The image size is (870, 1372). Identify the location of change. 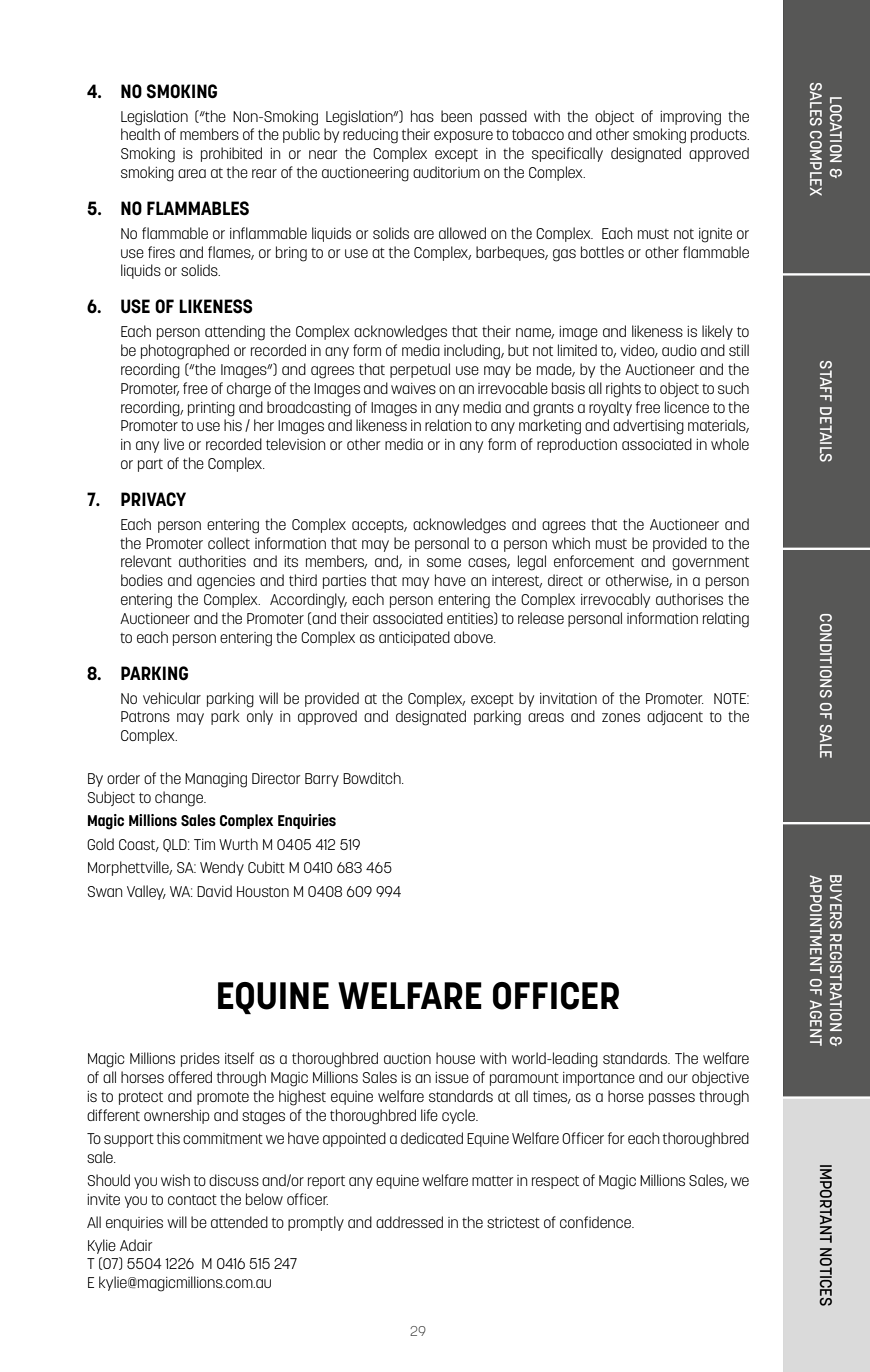
(180, 799).
